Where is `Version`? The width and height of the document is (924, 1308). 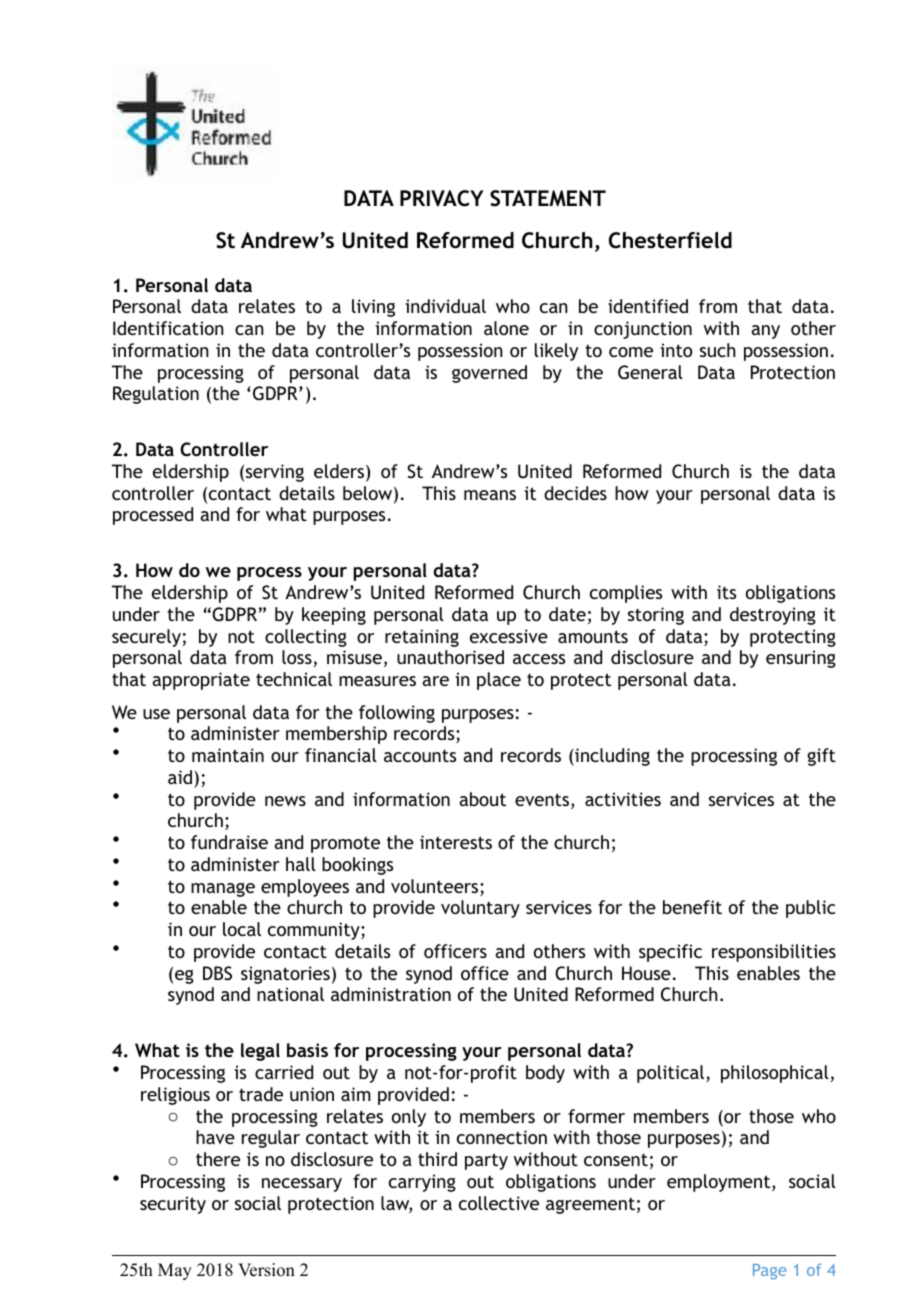 Version is located at coordinates (266, 1270).
